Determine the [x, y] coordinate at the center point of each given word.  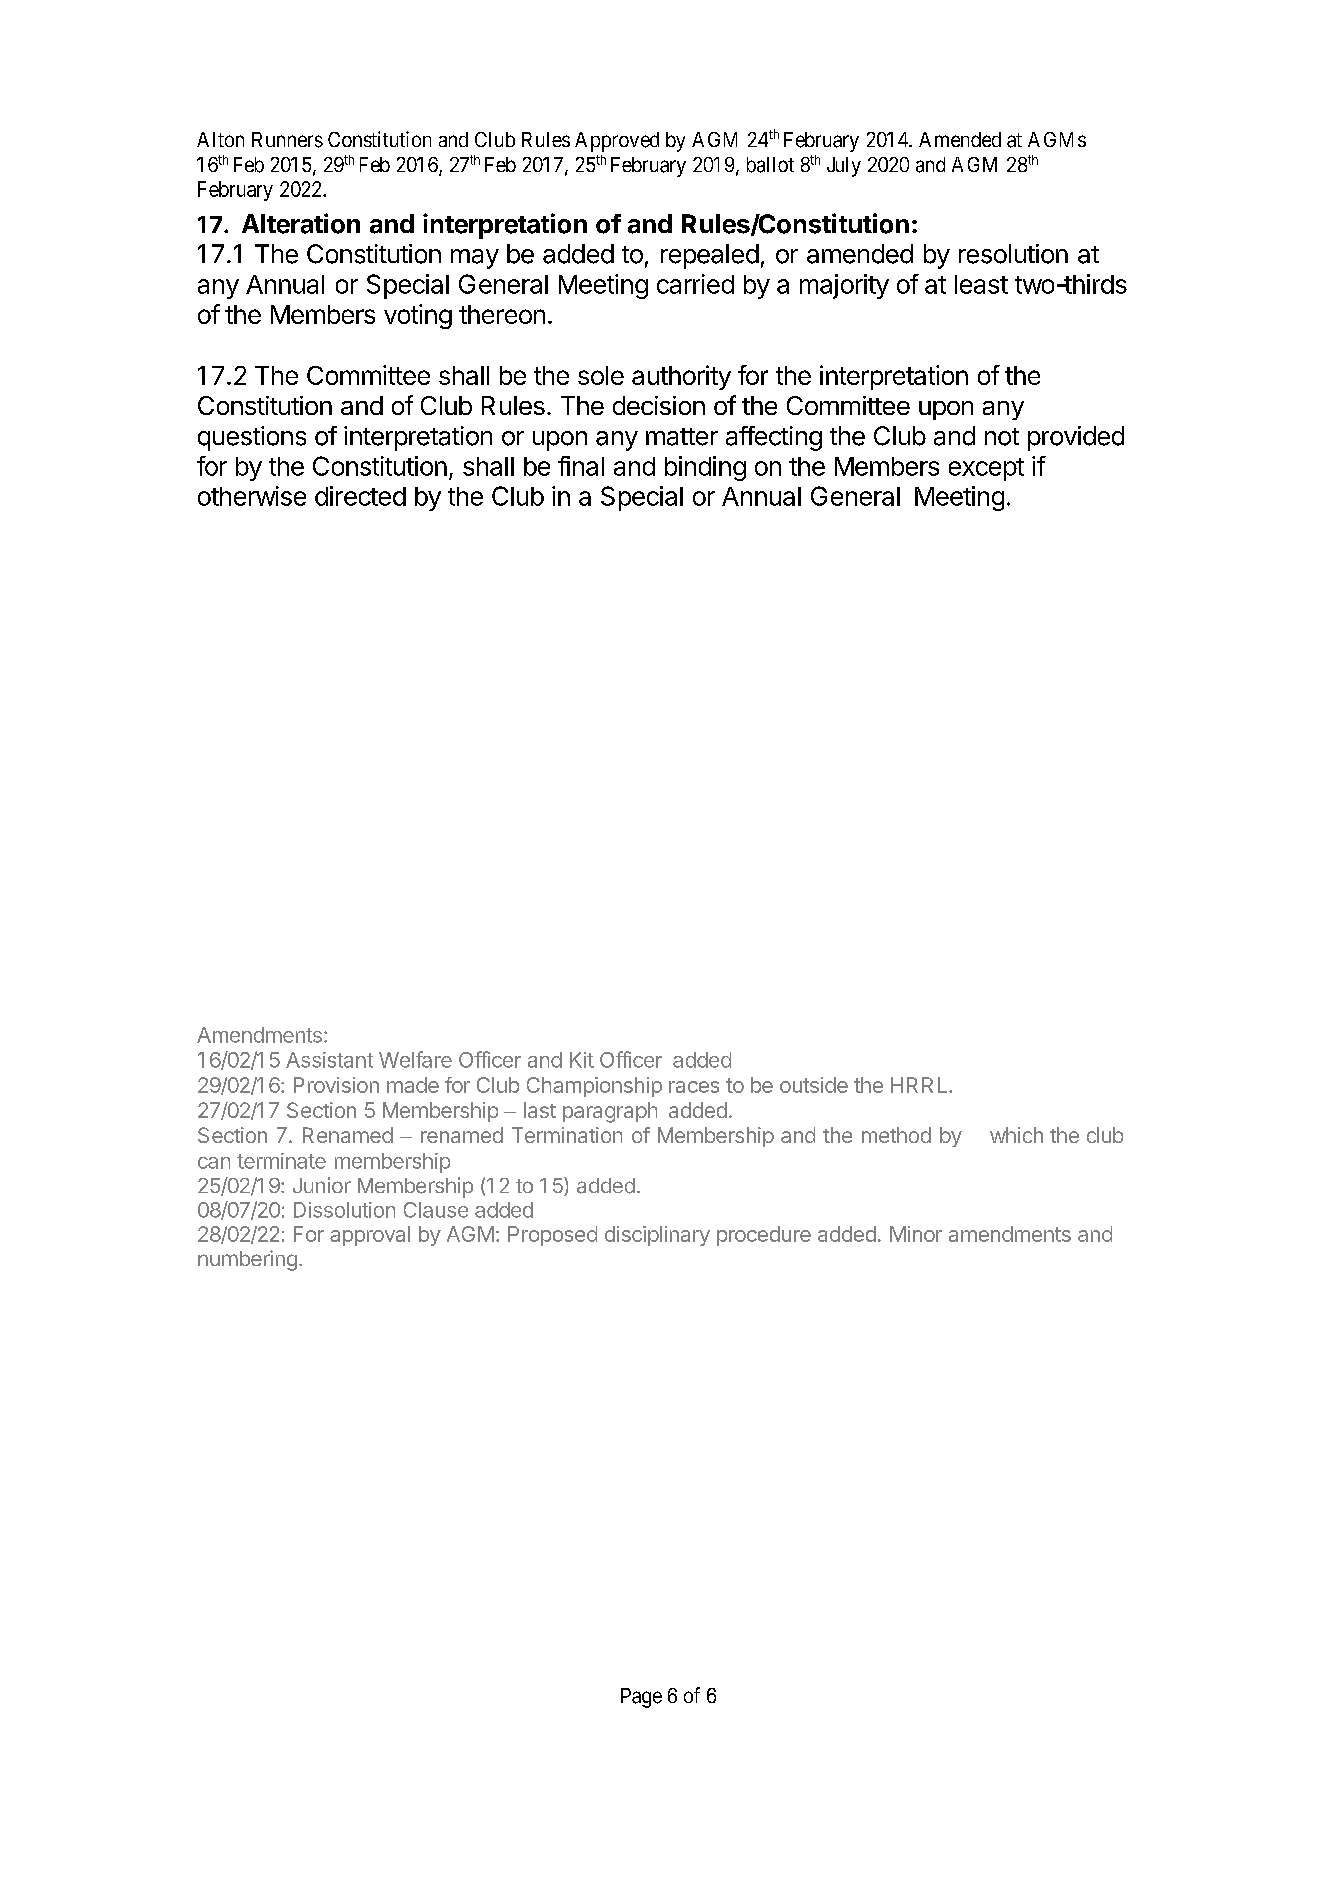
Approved [617, 142]
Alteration [301, 223]
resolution [1013, 254]
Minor [916, 1234]
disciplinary [657, 1236]
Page [641, 1698]
